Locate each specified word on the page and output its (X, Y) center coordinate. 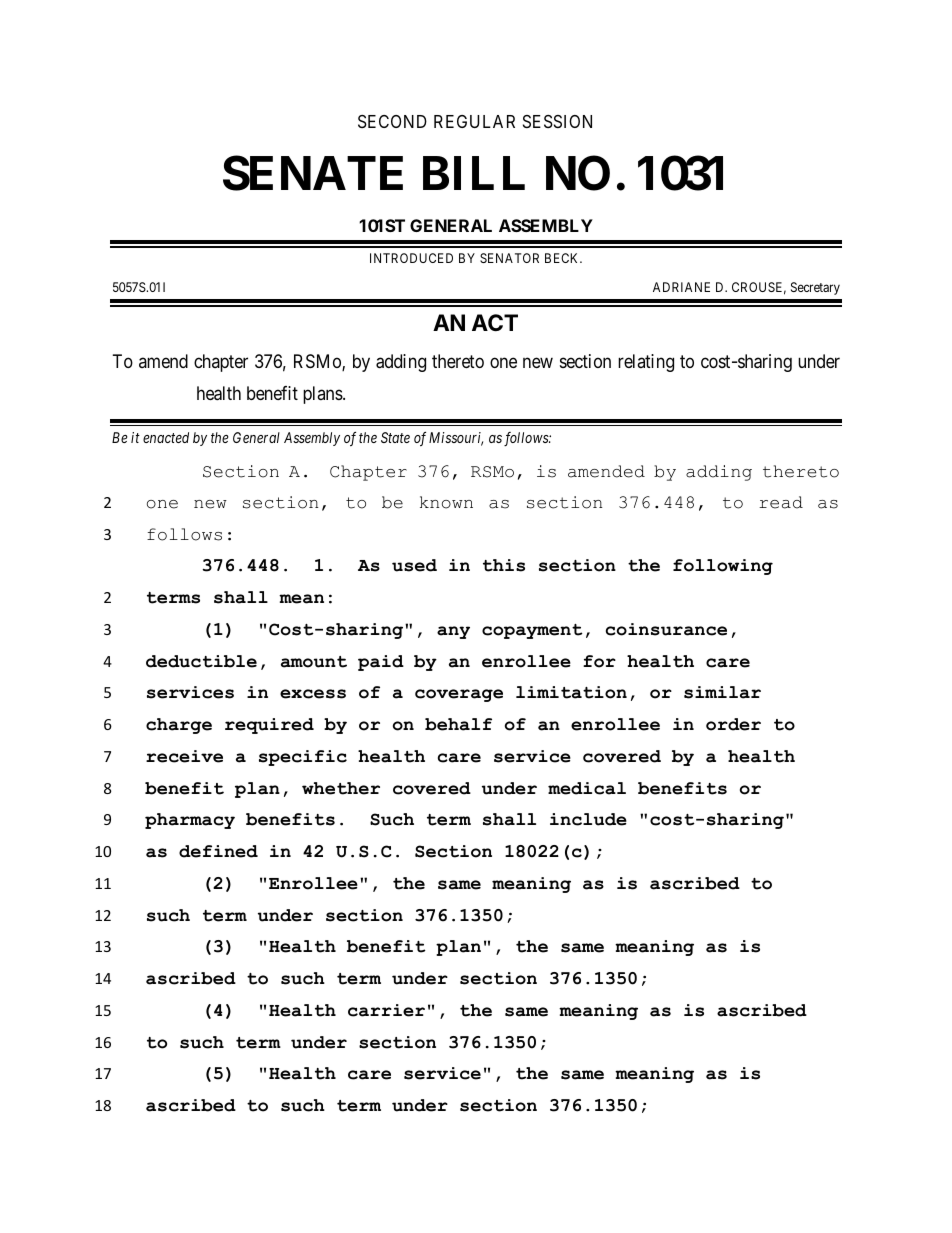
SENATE (313, 173)
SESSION (557, 121)
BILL (474, 173)
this (504, 565)
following (723, 567)
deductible (201, 661)
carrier (386, 1010)
